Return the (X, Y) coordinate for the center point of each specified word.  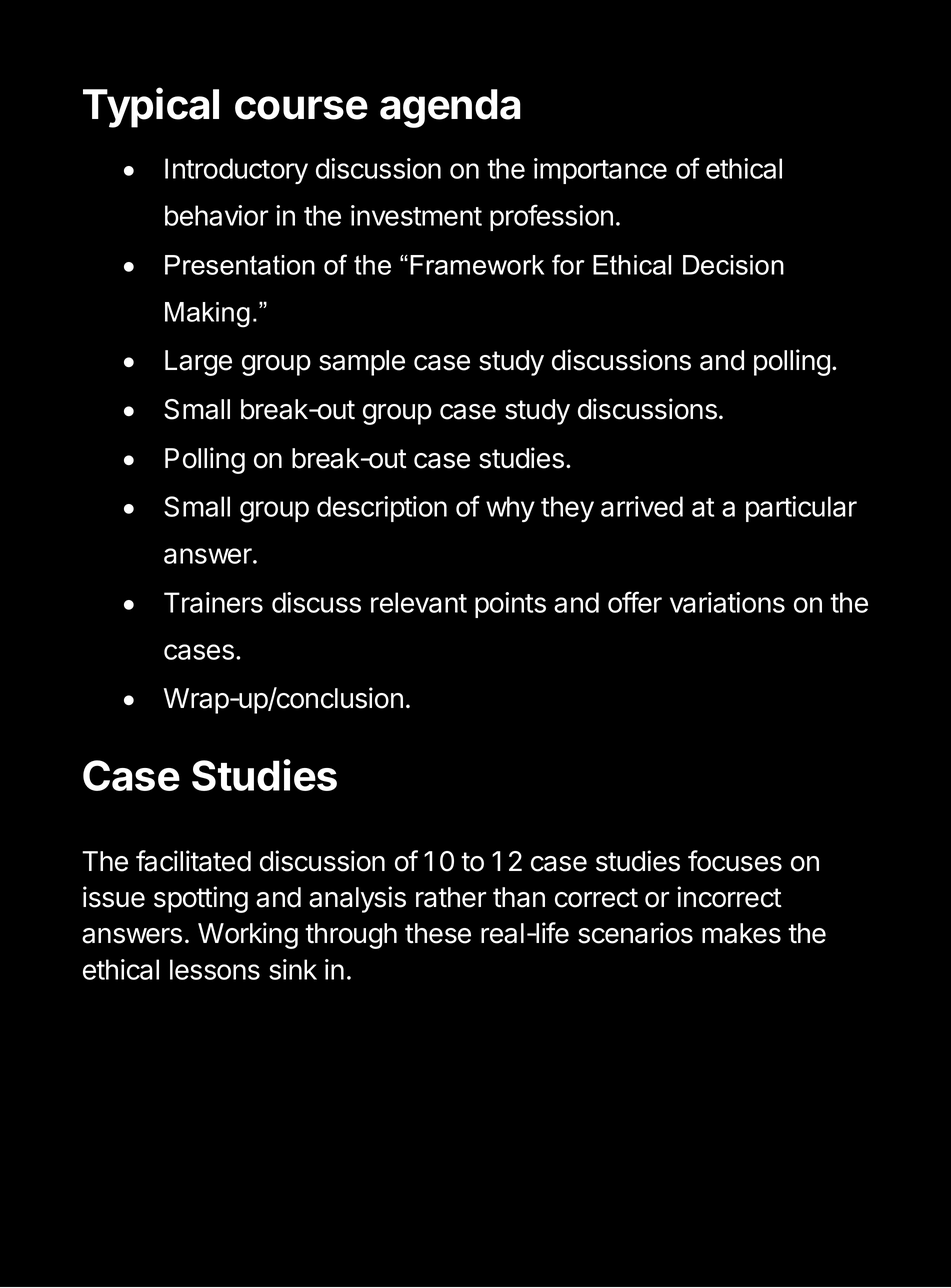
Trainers (213, 602)
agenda (450, 108)
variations (727, 602)
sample (362, 363)
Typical (151, 107)
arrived (642, 506)
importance (600, 171)
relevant (419, 602)
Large (198, 363)
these (438, 933)
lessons (215, 969)
